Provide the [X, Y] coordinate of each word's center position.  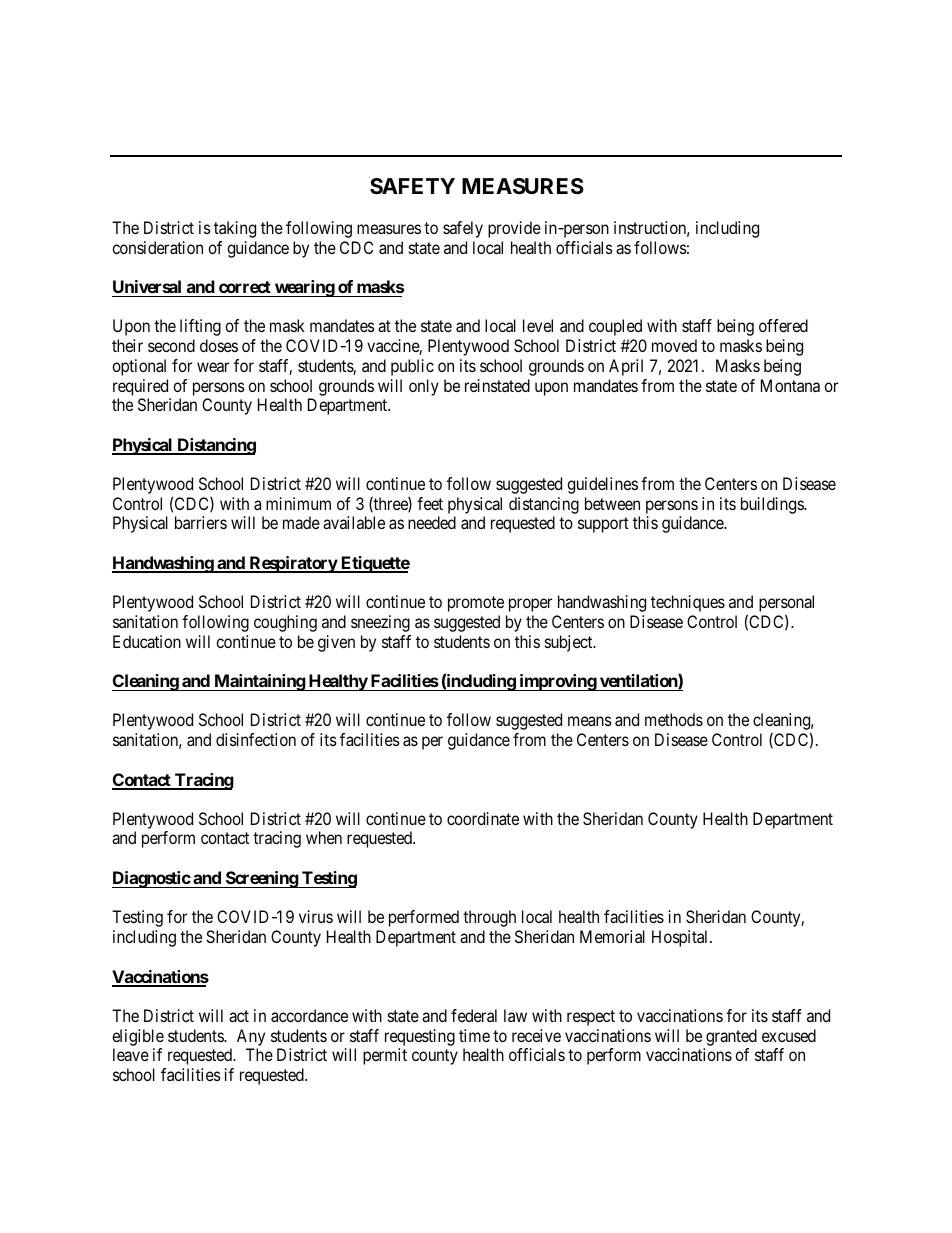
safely [463, 229]
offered [783, 325]
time [474, 1035]
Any [251, 1037]
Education [147, 641]
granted [731, 1037]
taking [235, 229]
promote [476, 604]
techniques [688, 603]
